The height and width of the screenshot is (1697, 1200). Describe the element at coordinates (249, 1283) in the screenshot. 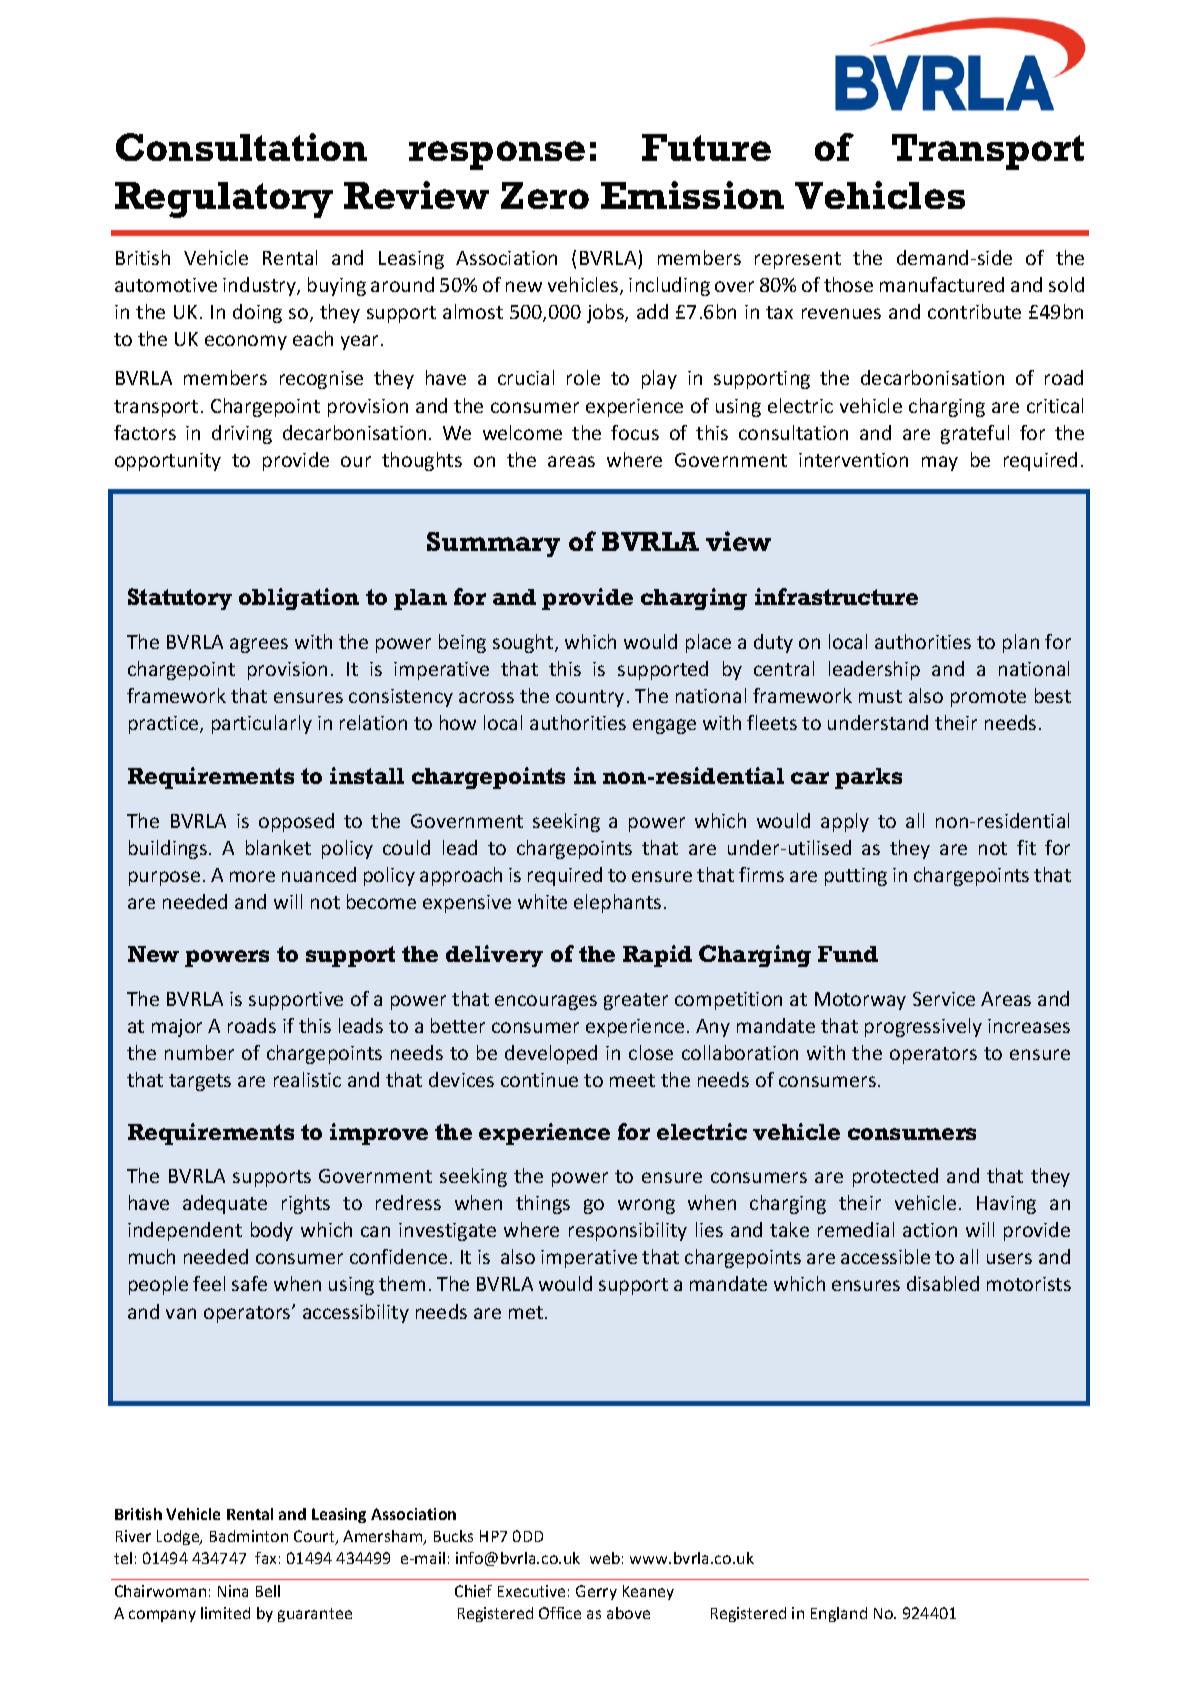

I see `safe` at that location.
